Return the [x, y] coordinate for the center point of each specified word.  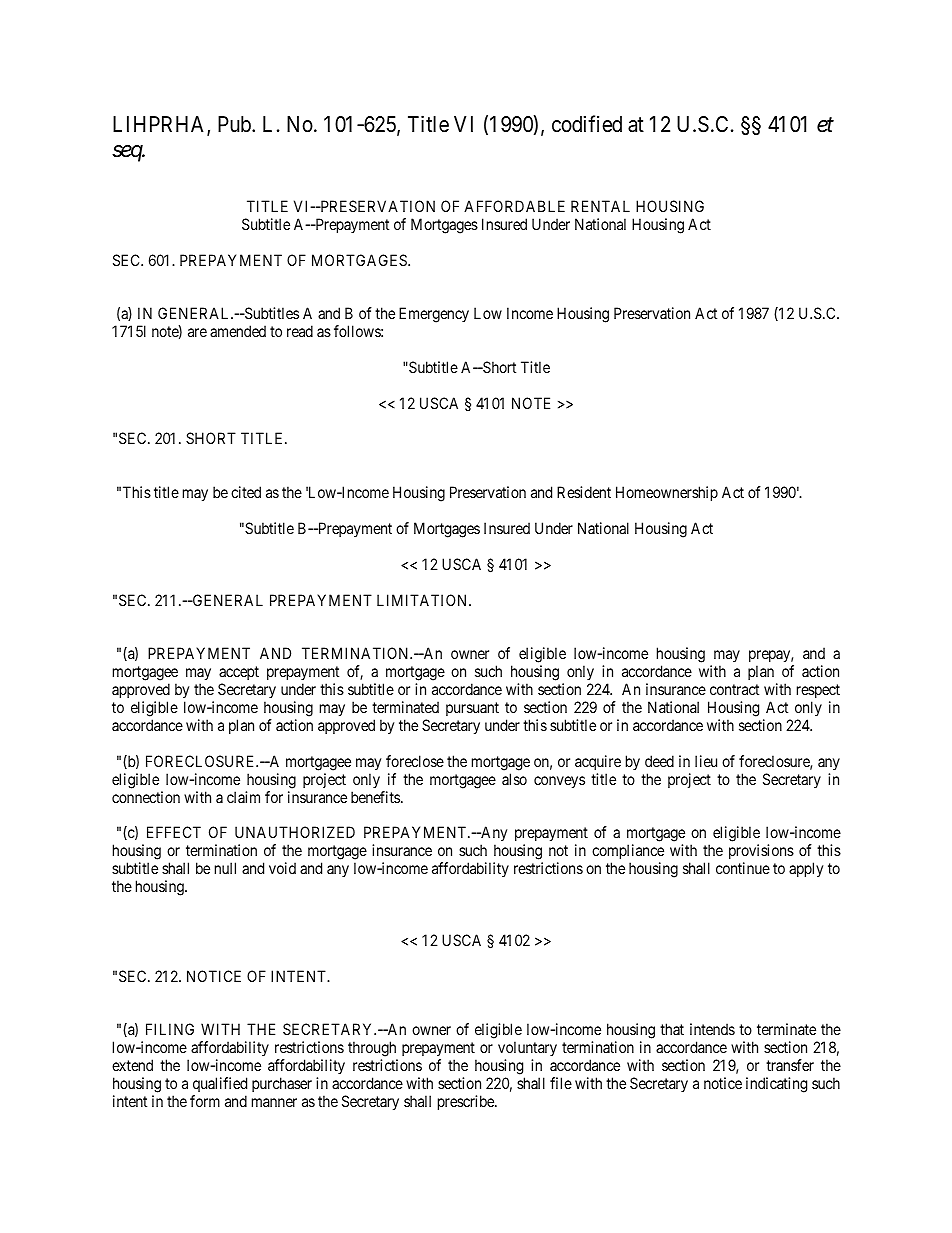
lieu [706, 761]
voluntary [527, 1050]
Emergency [434, 315]
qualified [220, 1084]
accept [239, 675]
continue [743, 868]
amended [238, 331]
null [225, 868]
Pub [235, 124]
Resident [584, 492]
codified [587, 124]
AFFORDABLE [514, 206]
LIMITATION [423, 600]
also [514, 779]
